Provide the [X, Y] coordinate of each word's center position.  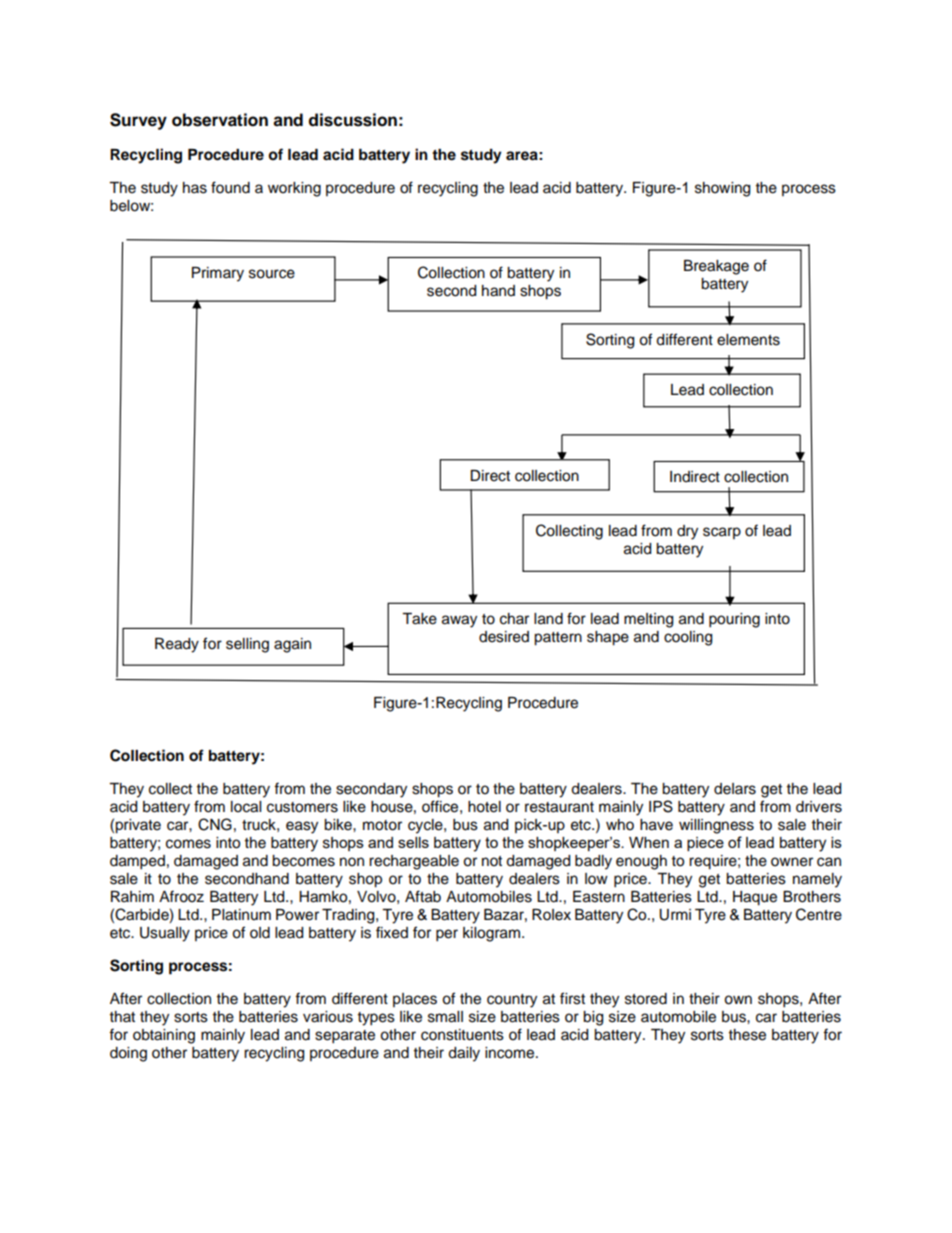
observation [220, 120]
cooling [688, 638]
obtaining [164, 1036]
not [492, 861]
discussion [353, 120]
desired [504, 637]
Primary [218, 274]
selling [247, 645]
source [272, 274]
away [459, 621]
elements [748, 340]
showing [722, 189]
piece [705, 844]
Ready [177, 645]
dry [687, 532]
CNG [215, 824]
